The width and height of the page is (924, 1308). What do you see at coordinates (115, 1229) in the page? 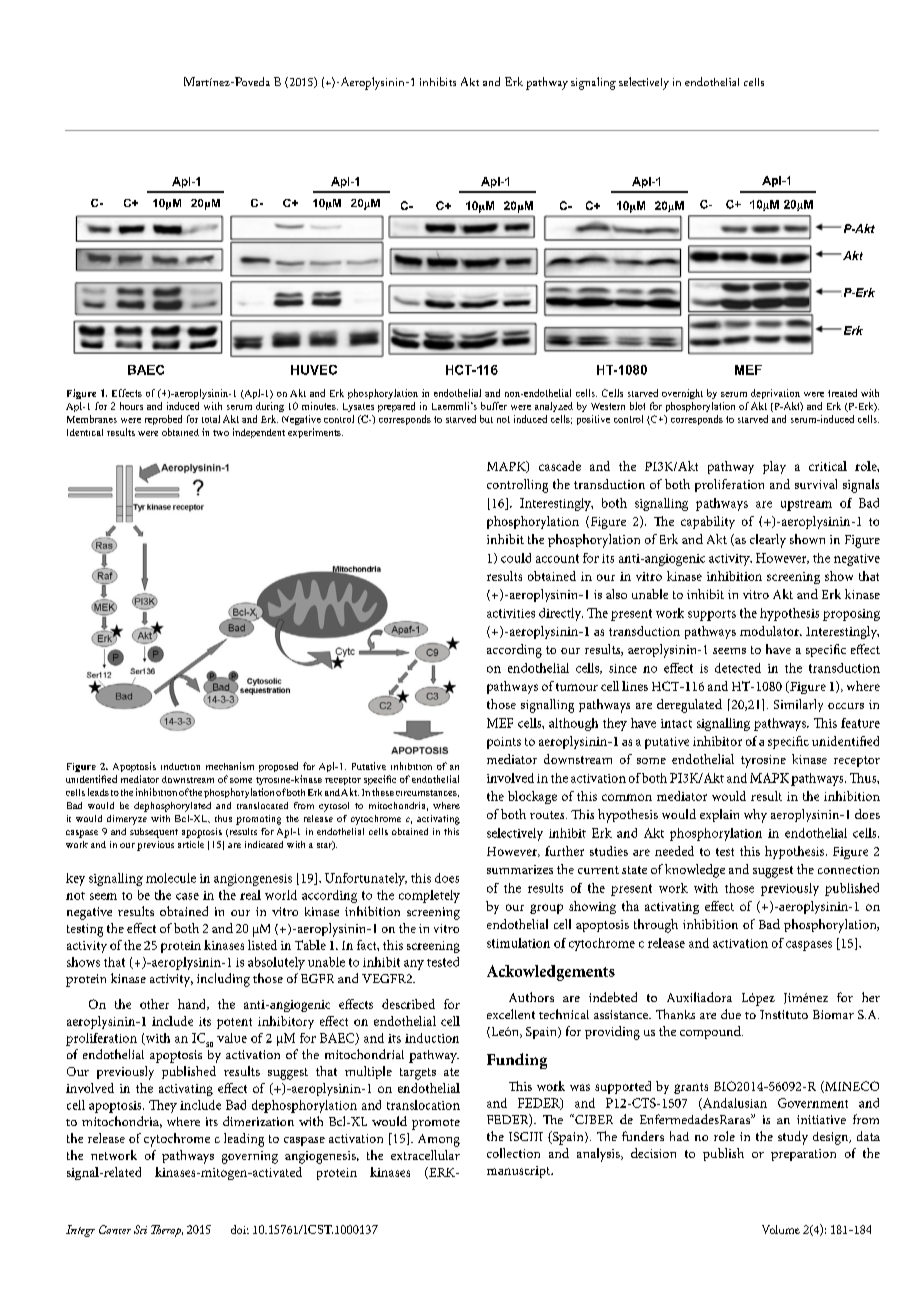
I see `Cancer` at bounding box center [115, 1229].
